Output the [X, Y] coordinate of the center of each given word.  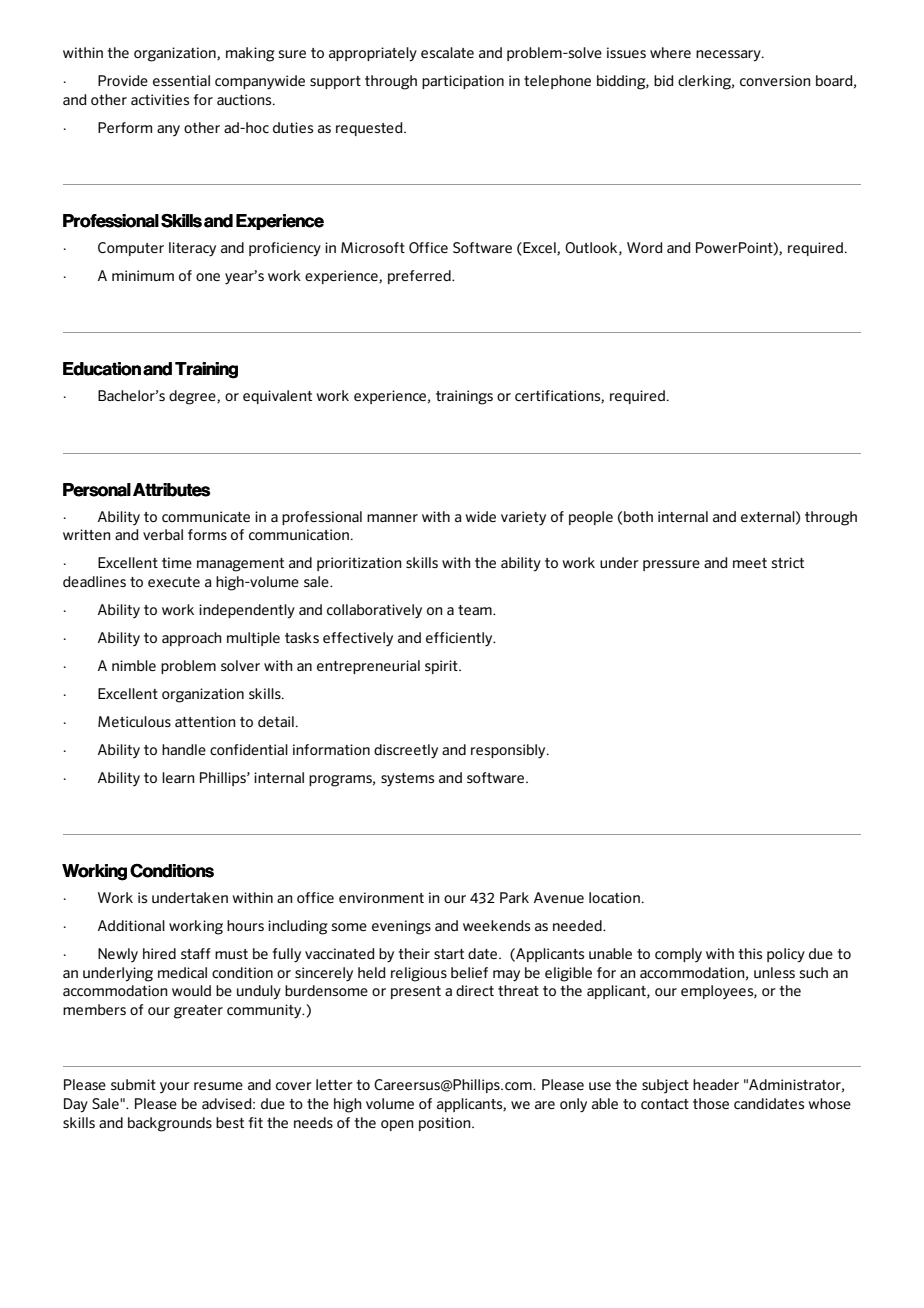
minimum [143, 275]
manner [392, 518]
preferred [420, 277]
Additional [131, 925]
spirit [442, 667]
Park [514, 897]
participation [463, 82]
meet [750, 563]
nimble [134, 665]
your [175, 1087]
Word [645, 247]
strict [787, 562]
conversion [775, 80]
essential [181, 80]
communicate [206, 516]
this [750, 953]
